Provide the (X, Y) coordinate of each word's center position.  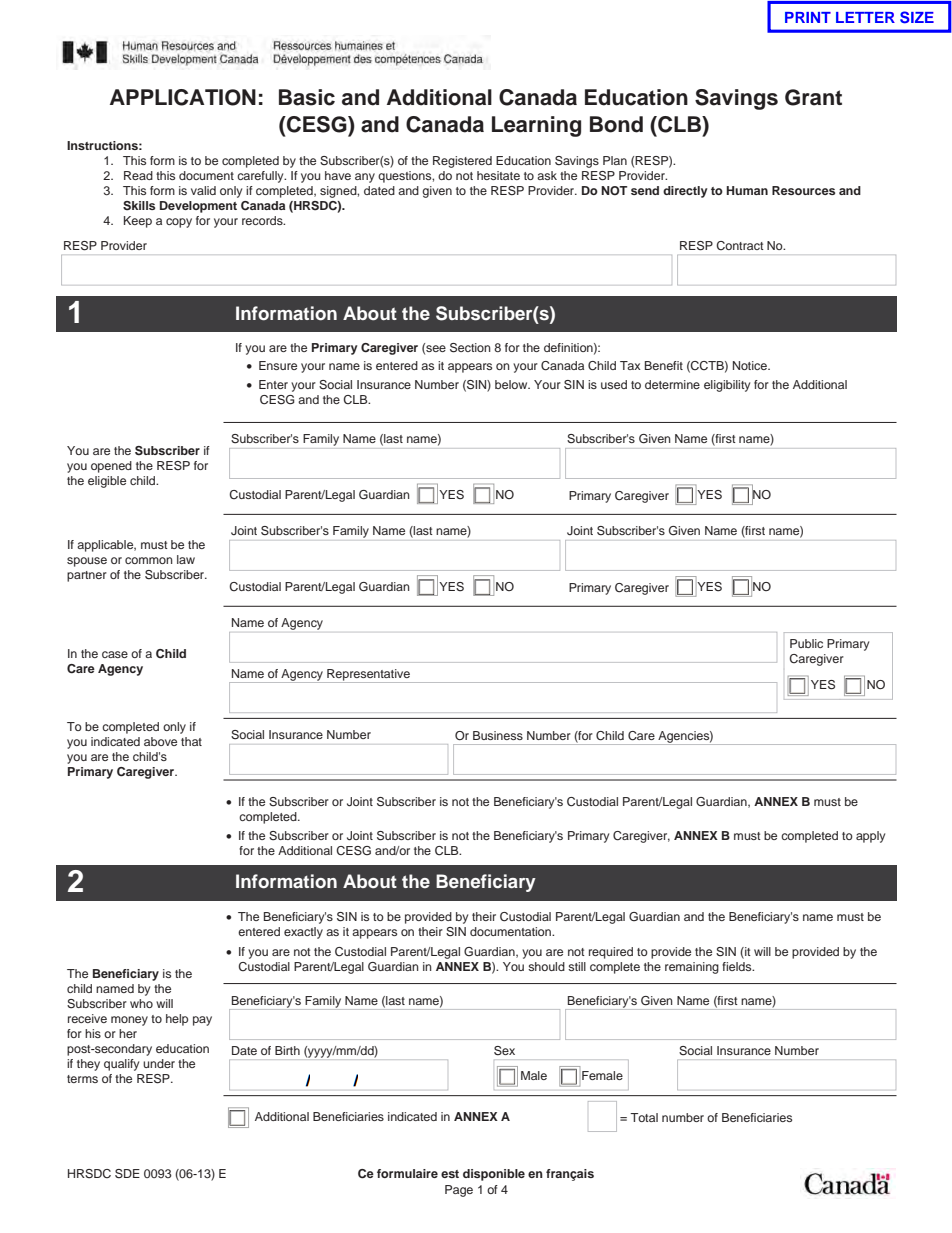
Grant (813, 97)
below (512, 384)
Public (806, 643)
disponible (494, 1175)
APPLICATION (183, 97)
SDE (127, 1174)
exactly (303, 933)
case (115, 654)
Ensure (278, 365)
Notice (751, 365)
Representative (368, 676)
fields (738, 966)
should (546, 966)
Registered (462, 162)
